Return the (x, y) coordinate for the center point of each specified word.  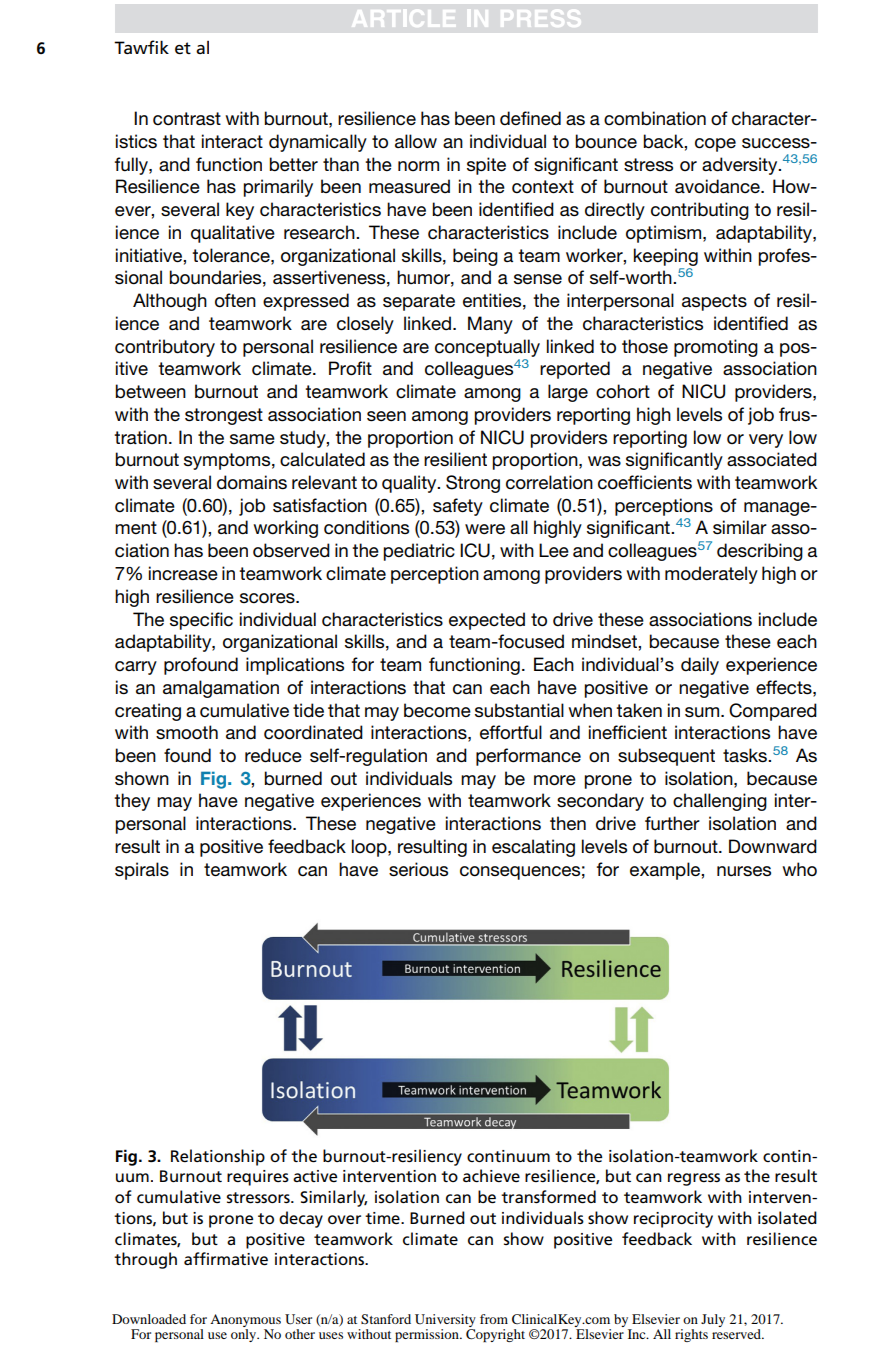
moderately (711, 575)
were (485, 529)
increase (183, 573)
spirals (142, 871)
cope (715, 145)
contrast (187, 119)
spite (486, 166)
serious (418, 869)
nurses (744, 871)
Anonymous (245, 1322)
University (445, 1322)
